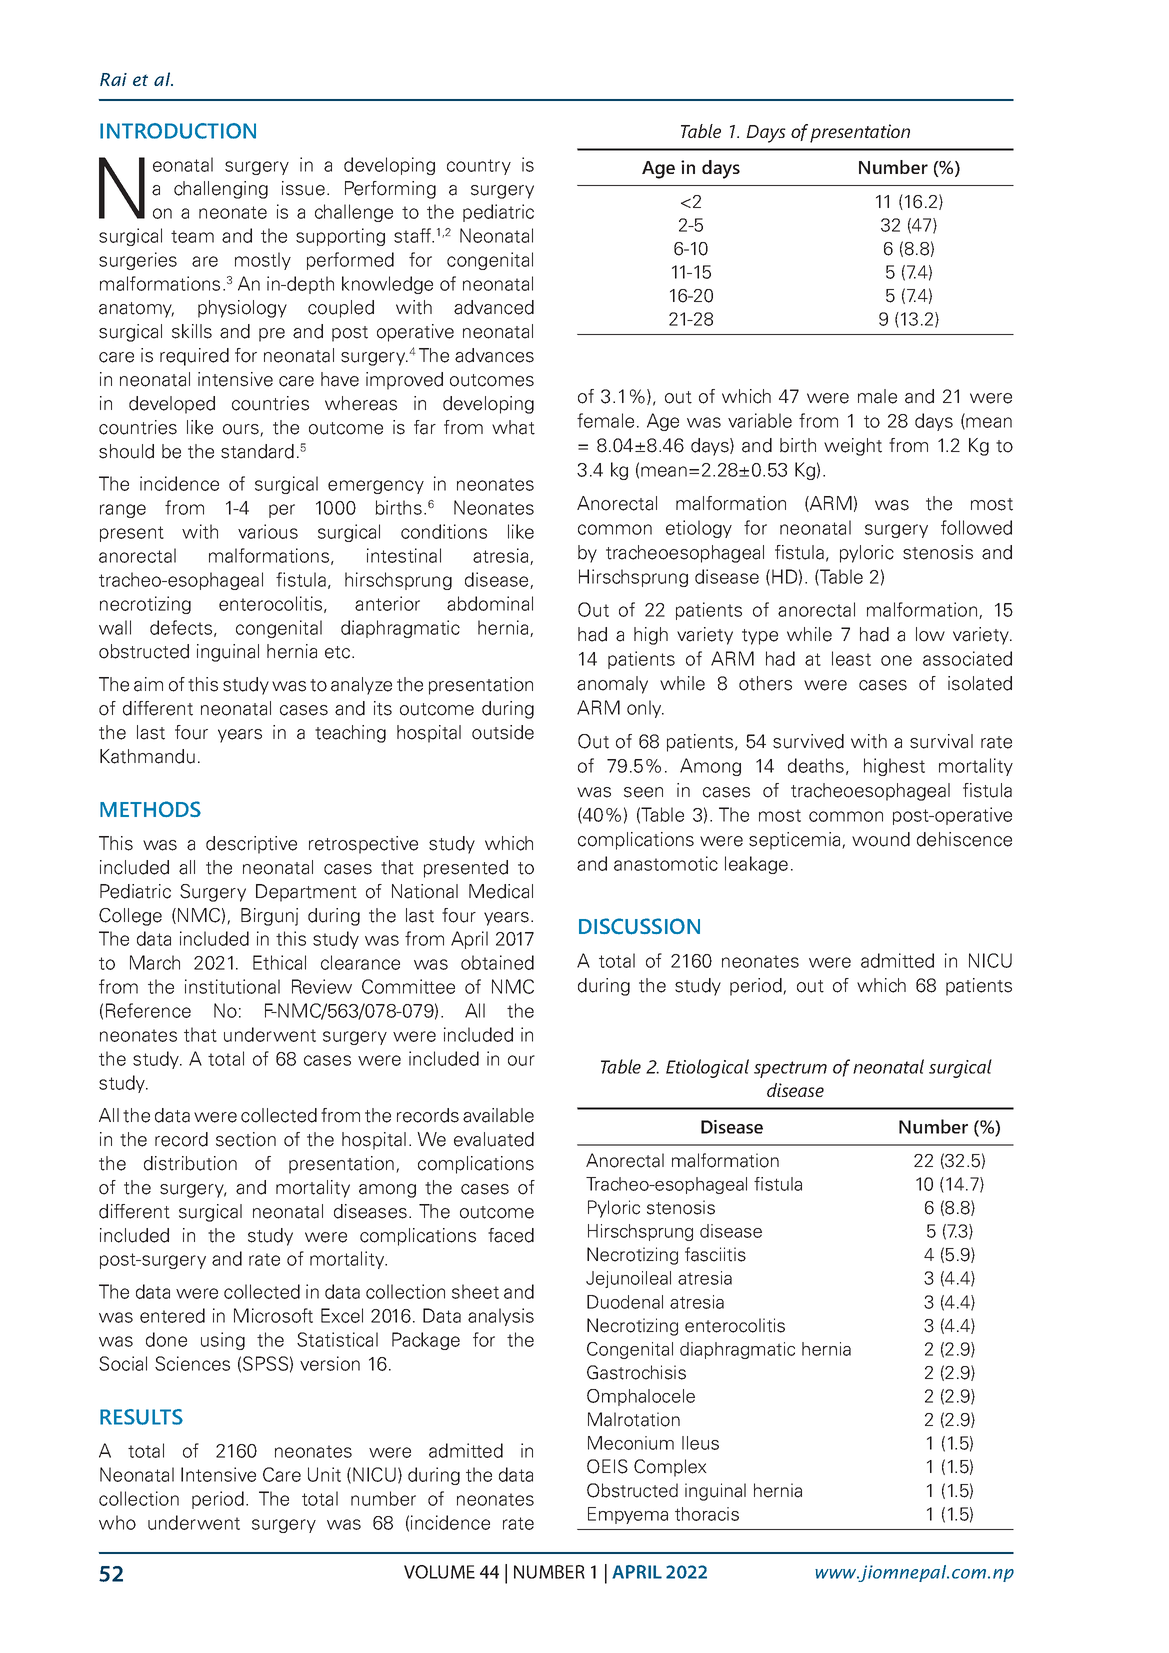 The width and height of the image is (1169, 1653). What do you see at coordinates (117, 1522) in the image?
I see `who` at bounding box center [117, 1522].
